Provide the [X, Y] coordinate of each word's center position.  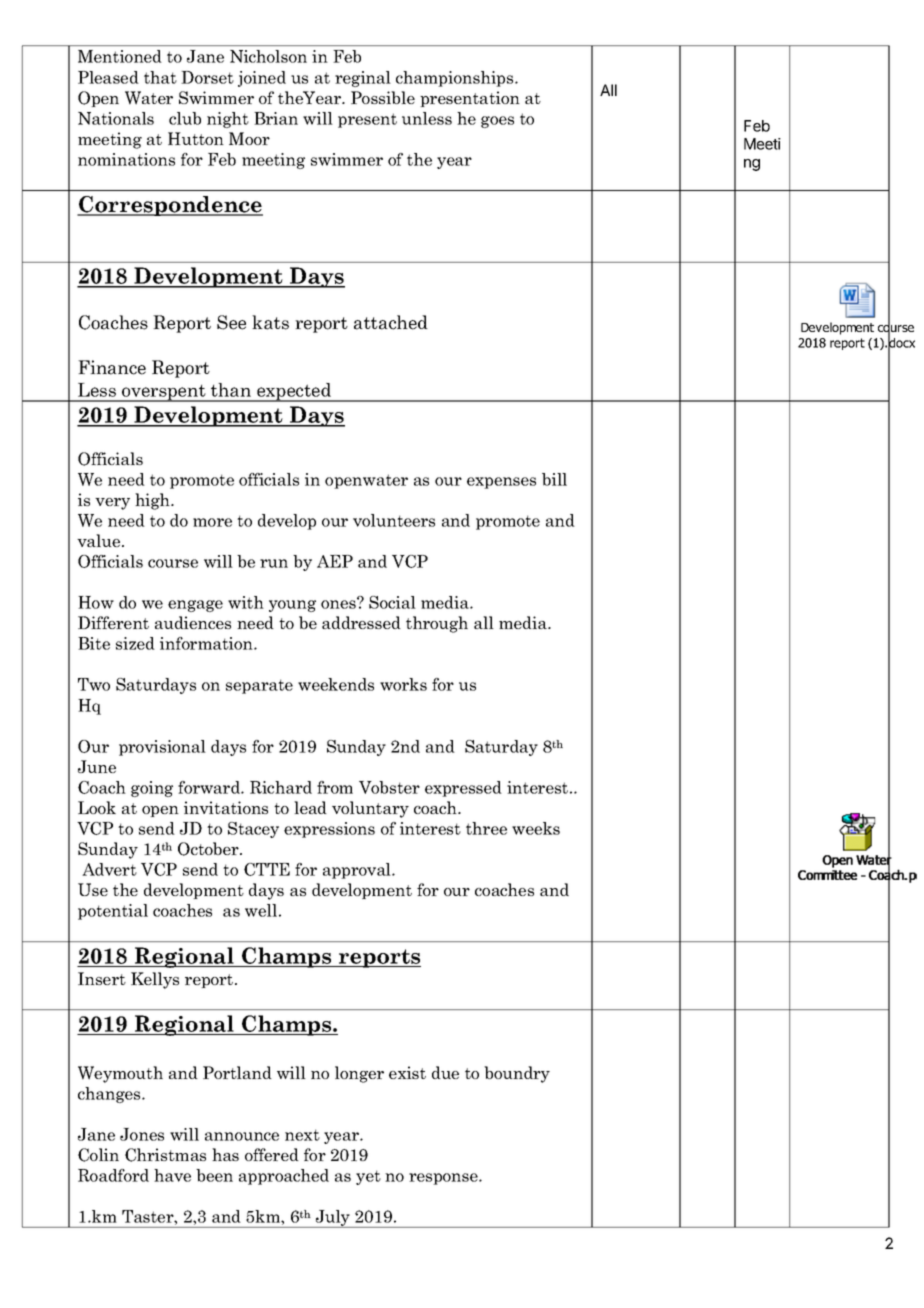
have [172, 1175]
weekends [336, 684]
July [332, 1219]
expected [294, 392]
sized [135, 643]
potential [113, 912]
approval [358, 871]
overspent [164, 393]
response [444, 1179]
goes [497, 122]
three [486, 828]
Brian [276, 118]
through [437, 624]
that [160, 77]
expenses [501, 483]
